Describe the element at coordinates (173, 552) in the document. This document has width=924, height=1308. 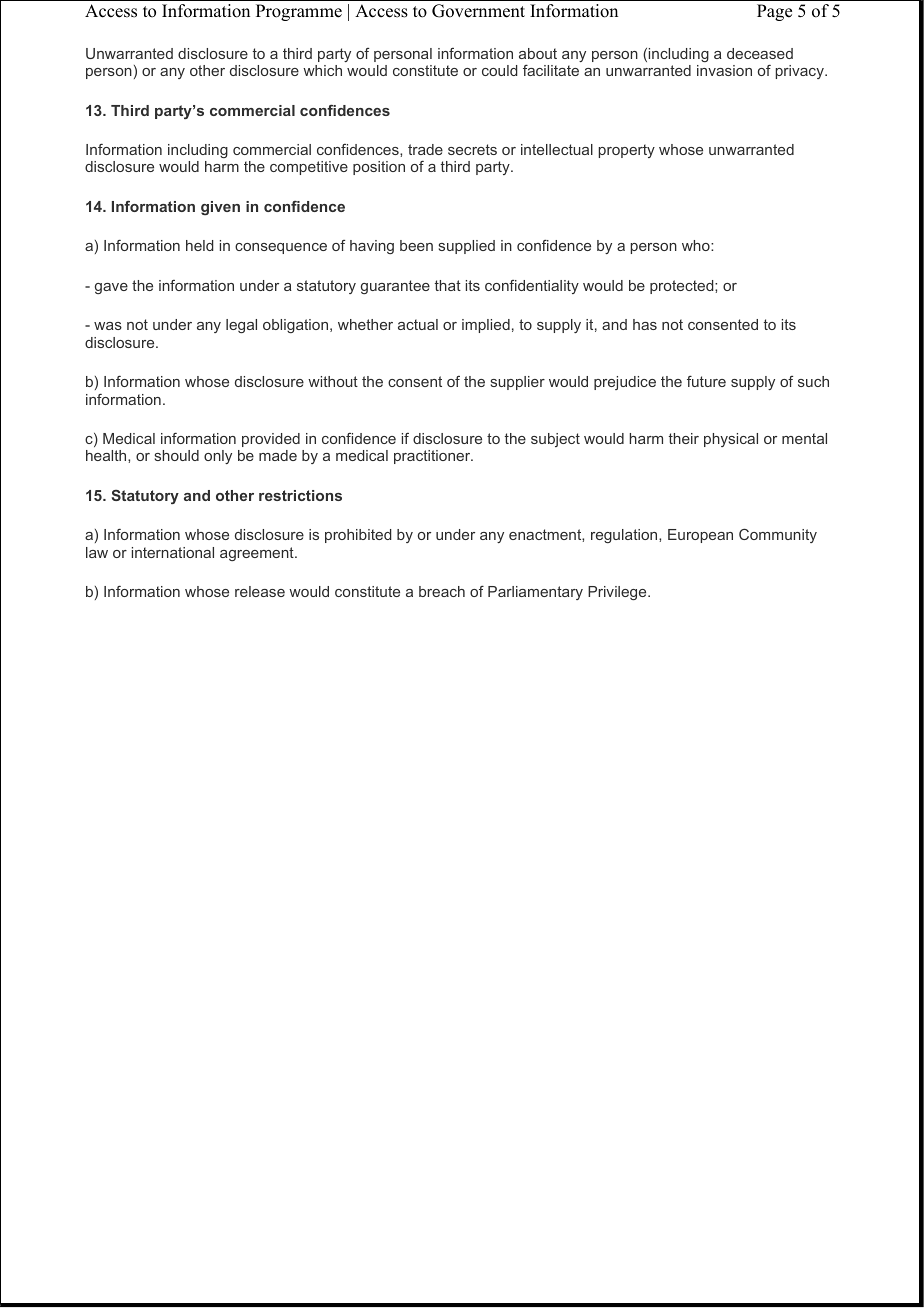
I see `international` at that location.
